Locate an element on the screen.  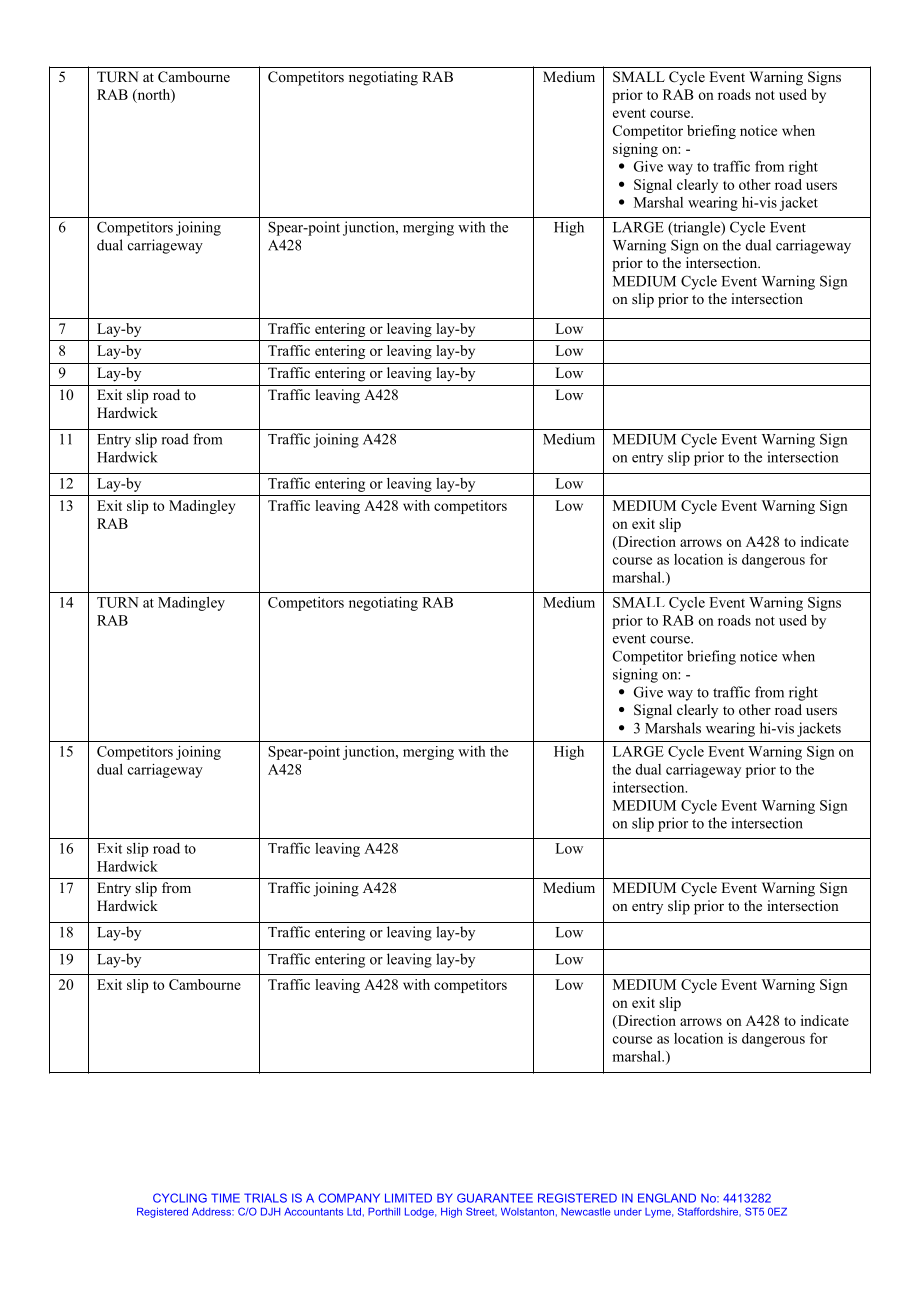
LIMITED is located at coordinates (408, 1198).
